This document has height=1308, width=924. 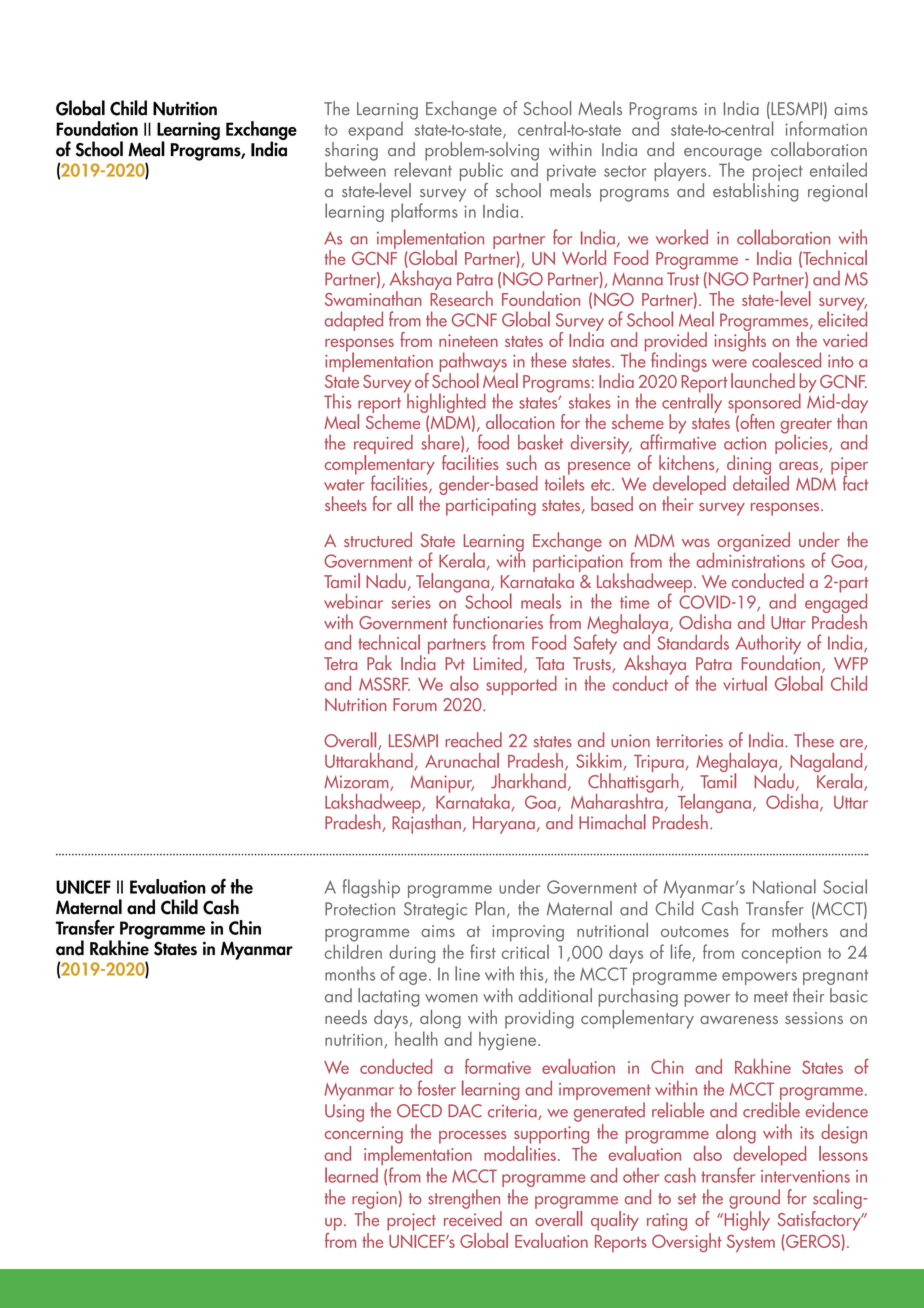 I want to click on quality, so click(x=615, y=1221).
